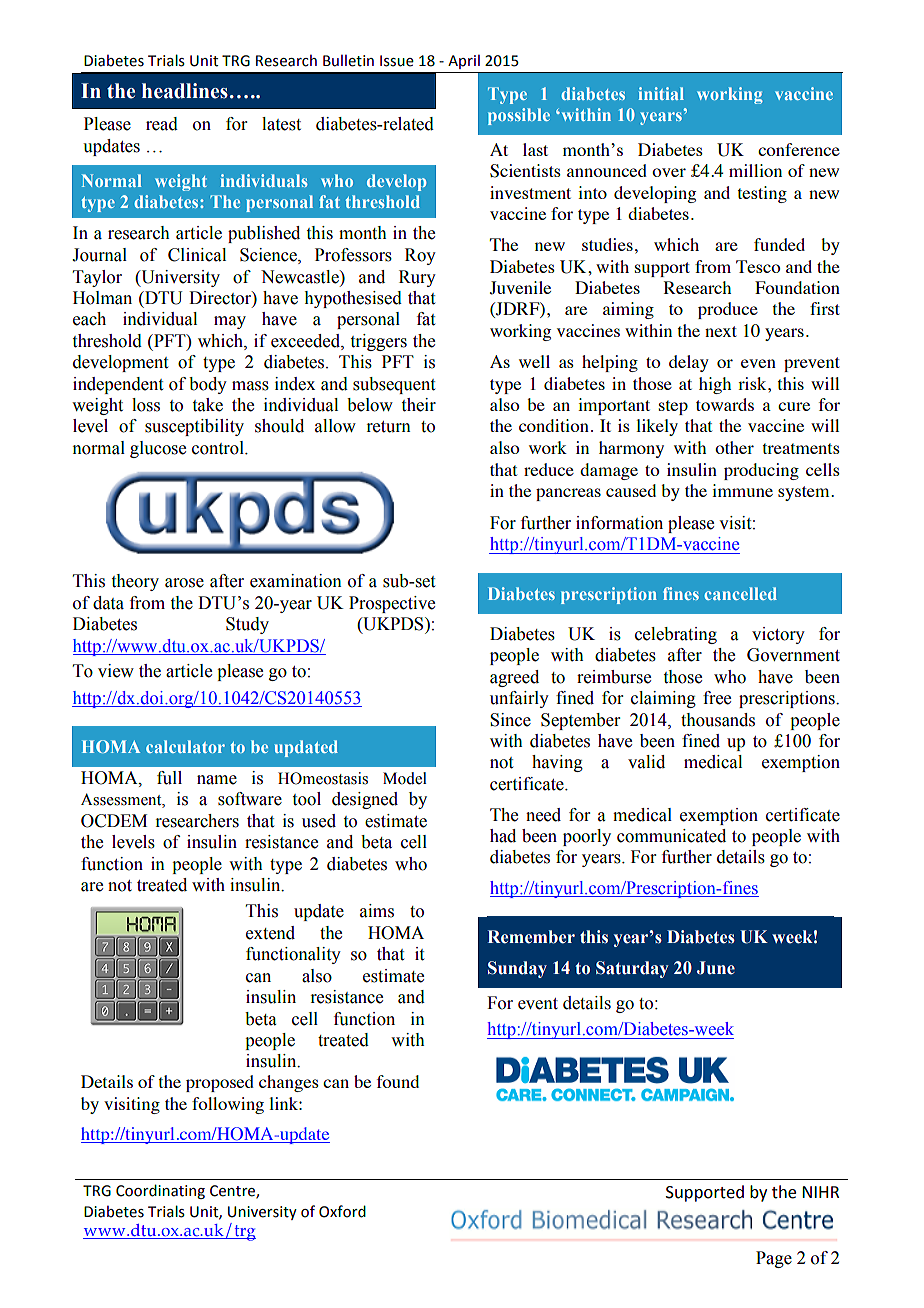 Image resolution: width=924 pixels, height=1308 pixels. What do you see at coordinates (289, 1083) in the screenshot?
I see `changes` at bounding box center [289, 1083].
